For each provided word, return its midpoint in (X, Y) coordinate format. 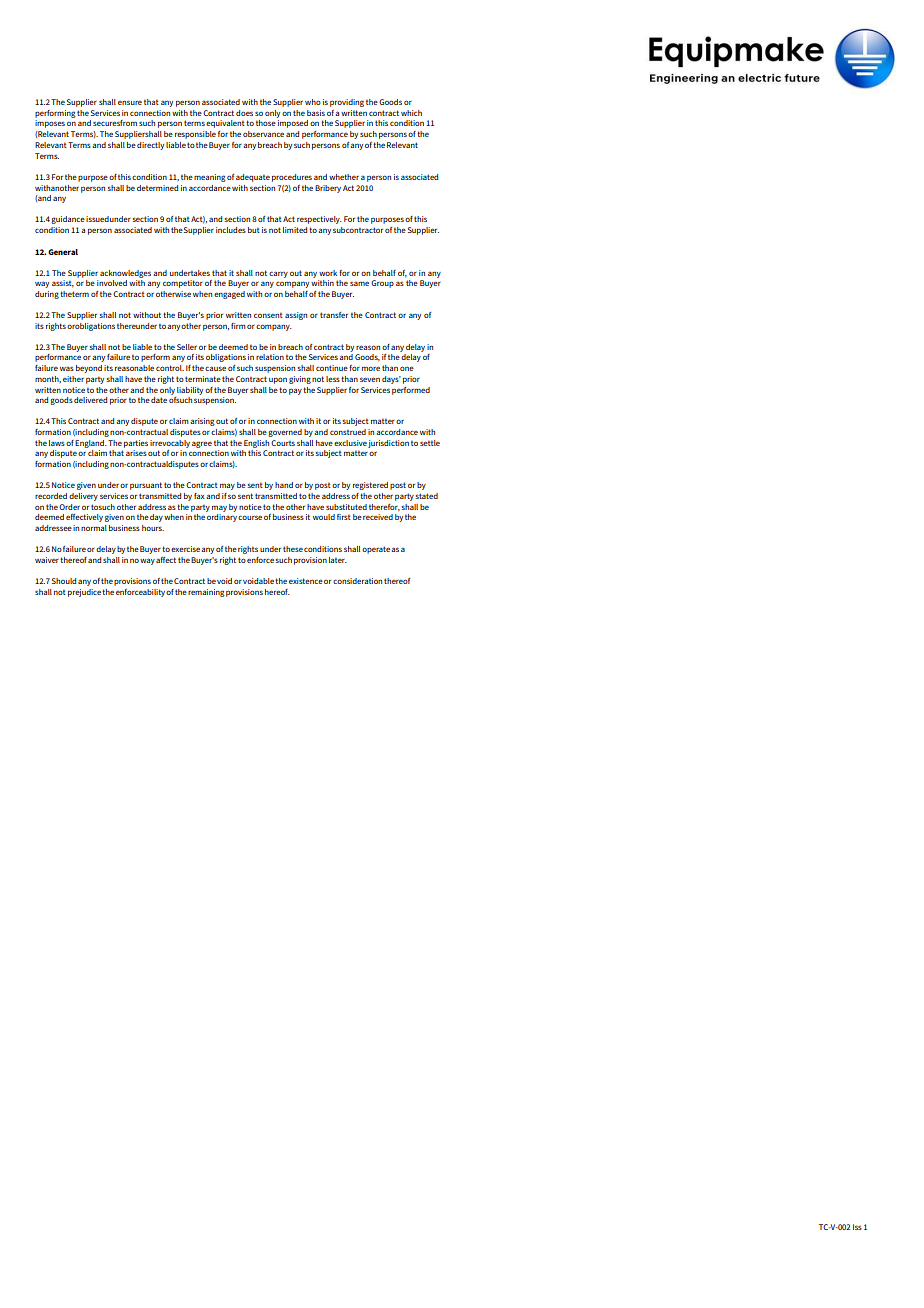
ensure (130, 102)
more (371, 368)
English (256, 444)
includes (231, 230)
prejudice (84, 593)
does (244, 113)
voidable (258, 581)
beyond (89, 369)
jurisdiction (388, 444)
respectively (319, 220)
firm (238, 326)
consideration (357, 581)
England (90, 444)
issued (97, 219)
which (411, 113)
